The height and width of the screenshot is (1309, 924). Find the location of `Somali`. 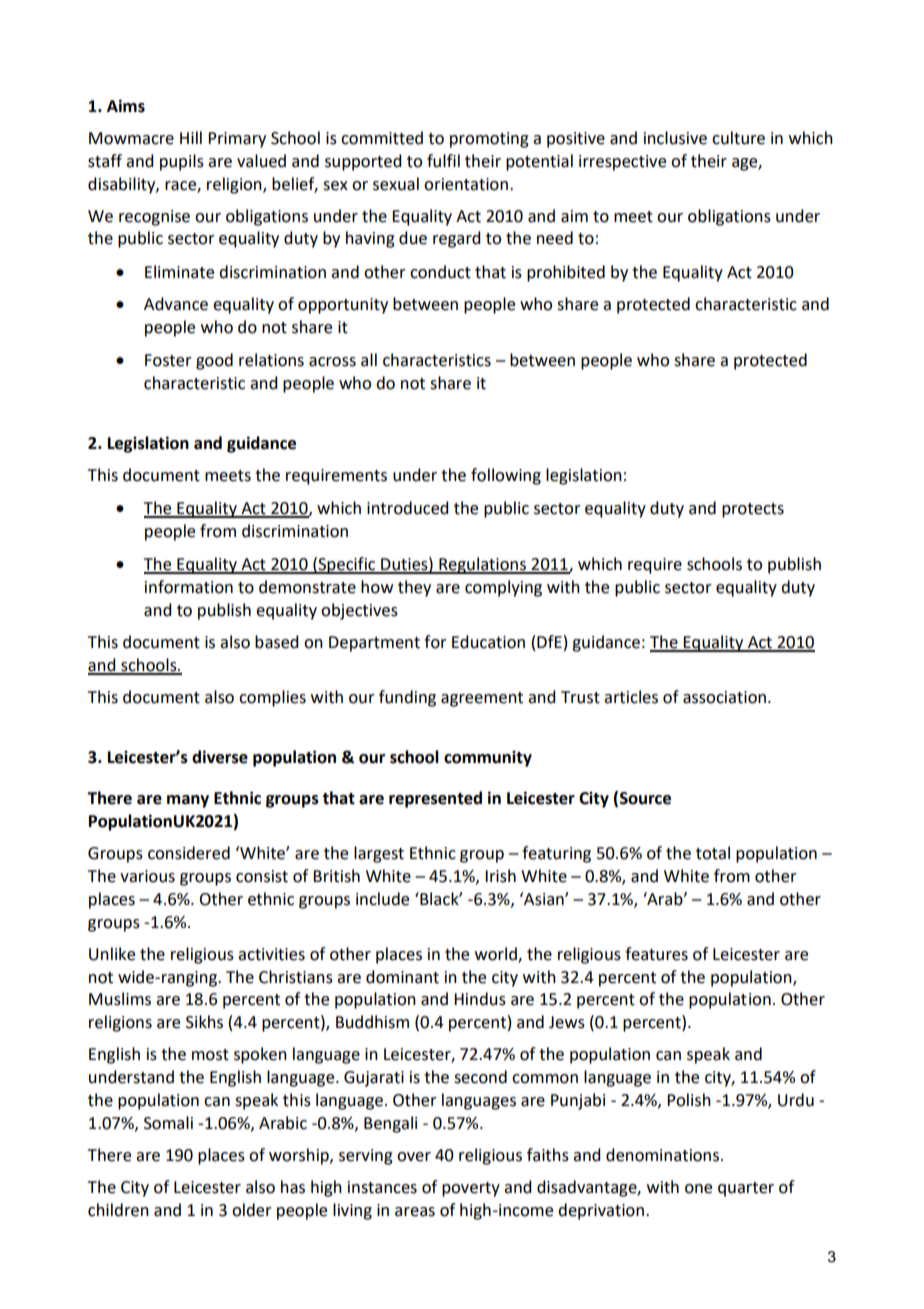

Somali is located at coordinates (168, 1123).
